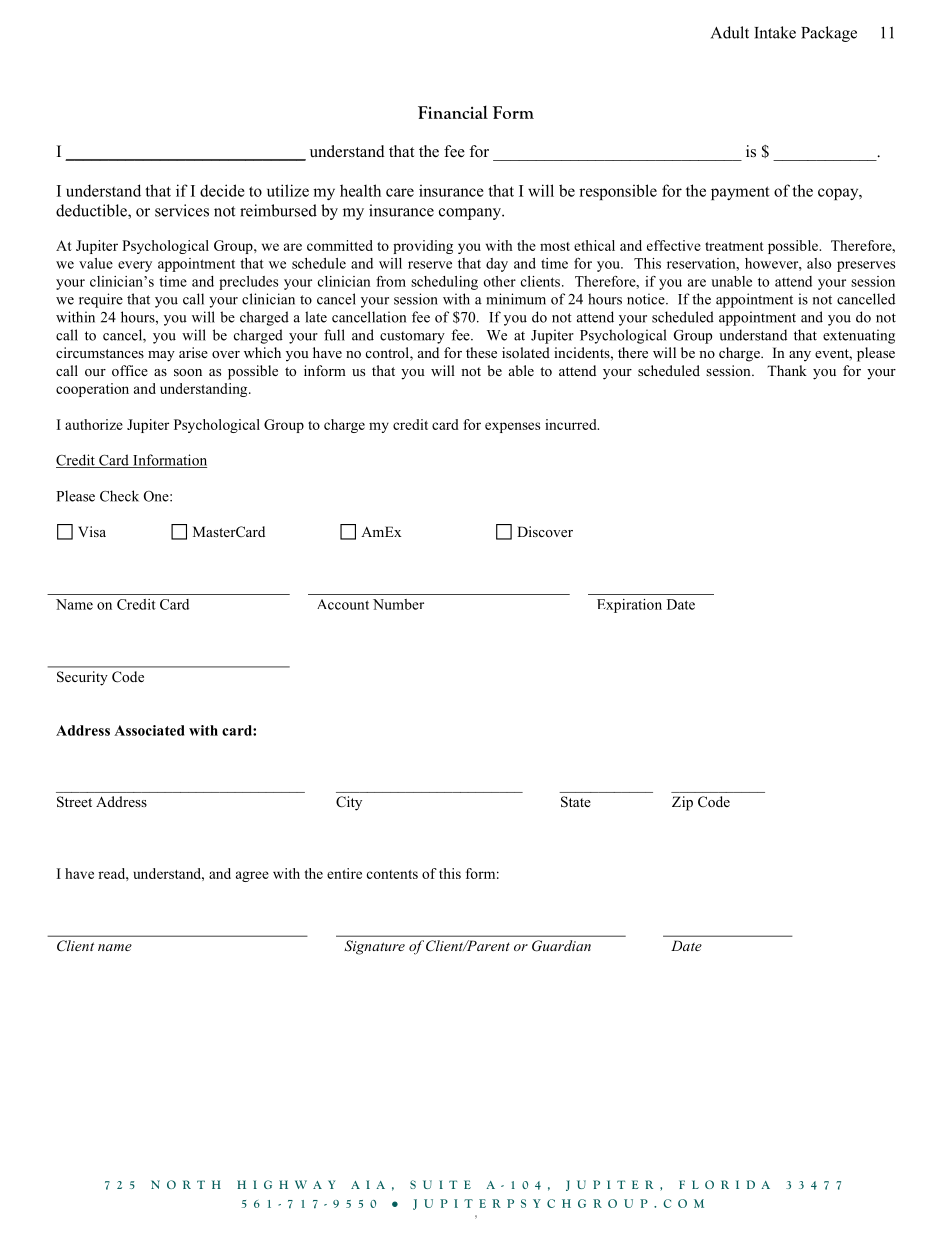 This image has height=1233, width=952. Describe the element at coordinates (453, 112) in the image. I see `Financial` at that location.
